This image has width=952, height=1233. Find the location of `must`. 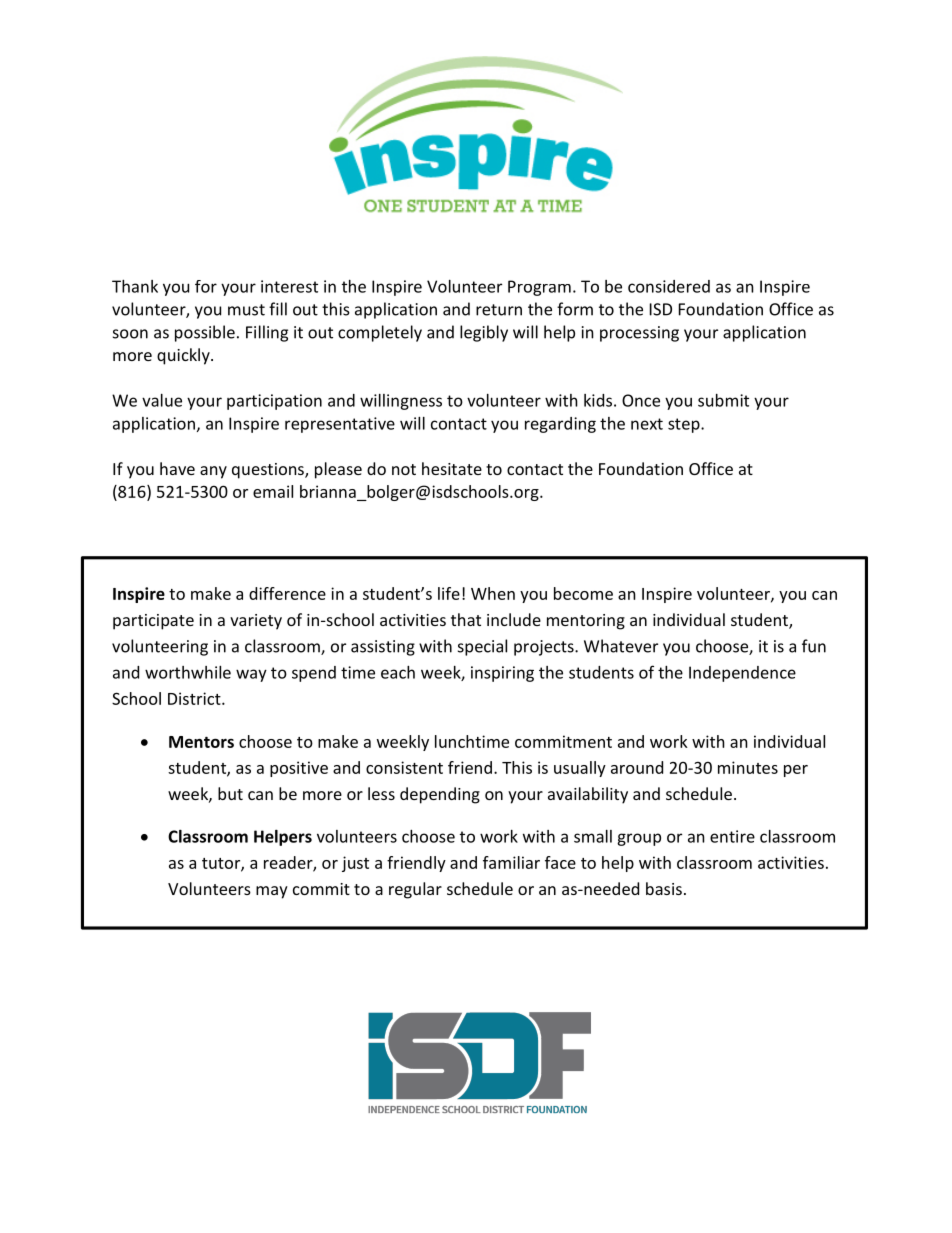

must is located at coordinates (246, 310).
